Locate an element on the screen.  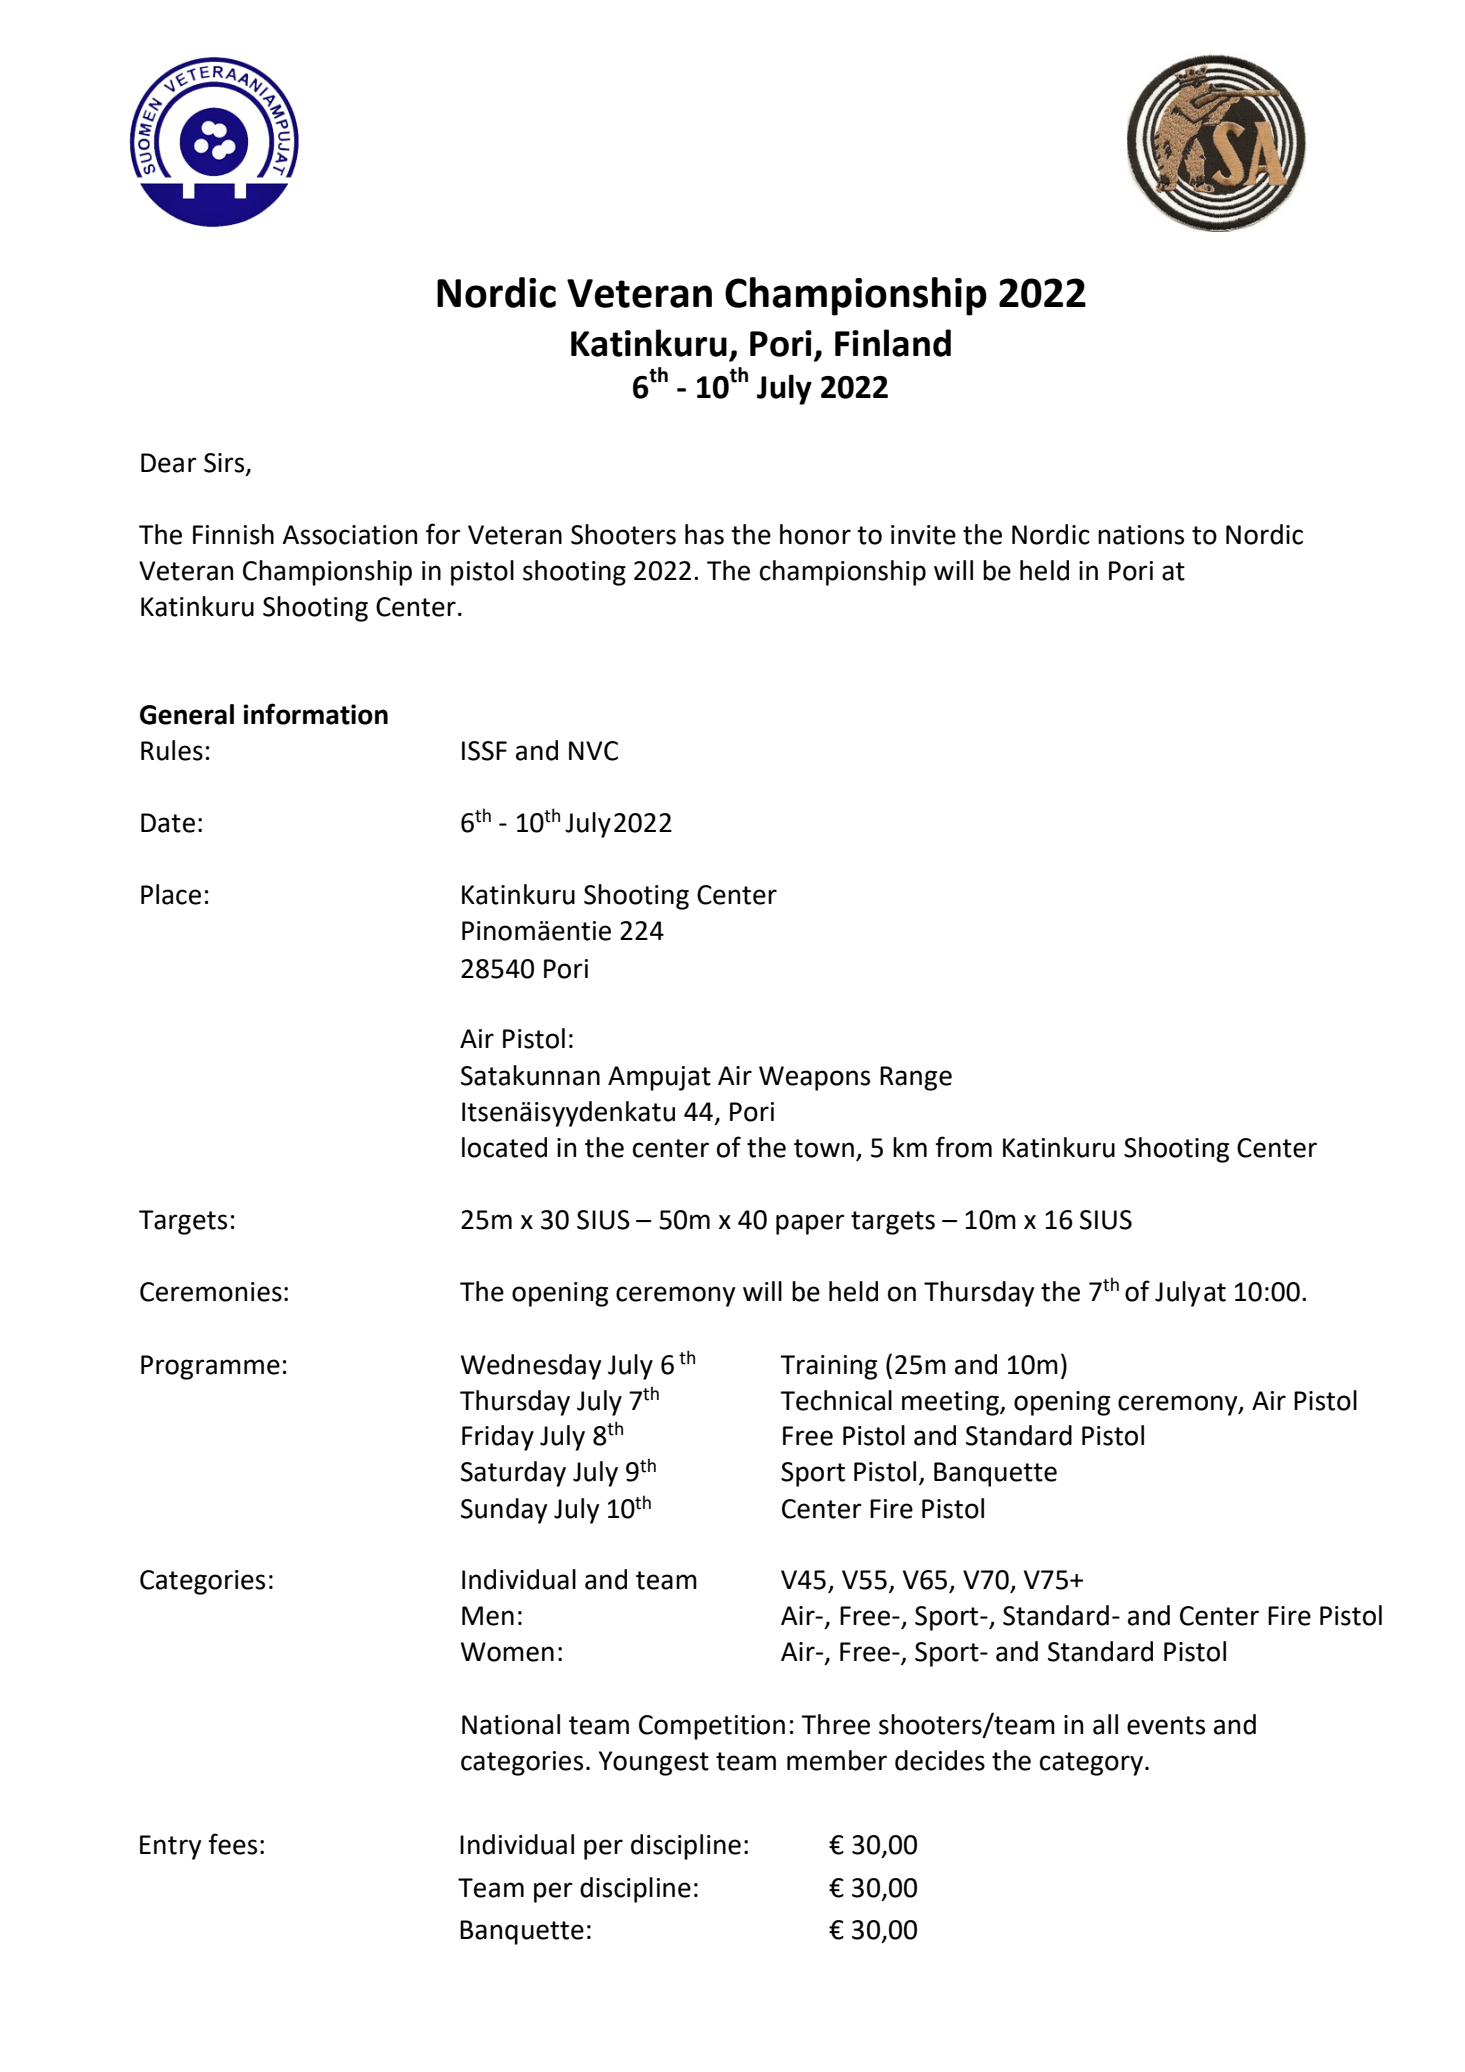
Finland is located at coordinates (893, 343).
